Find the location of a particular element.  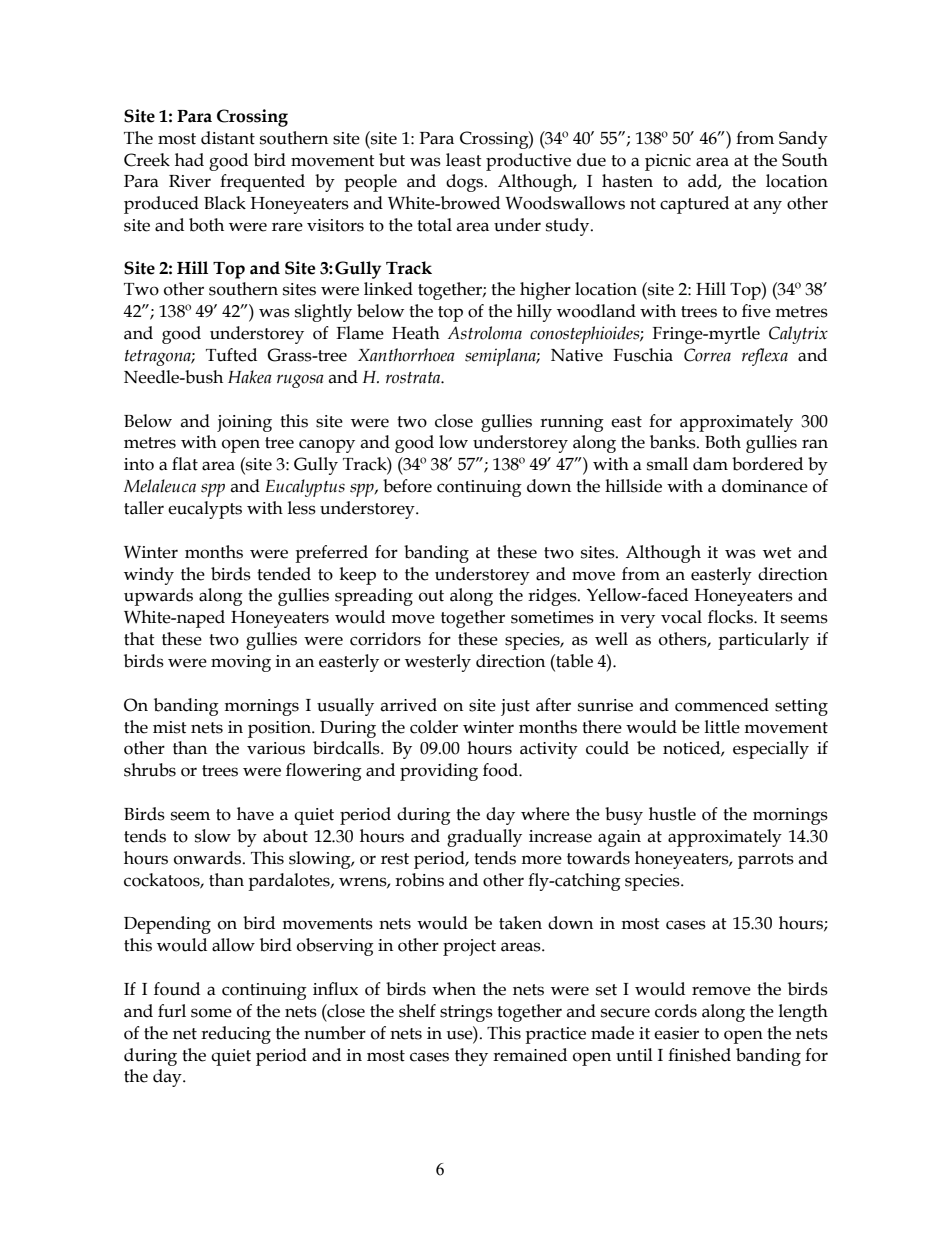

reducing is located at coordinates (236, 1035).
